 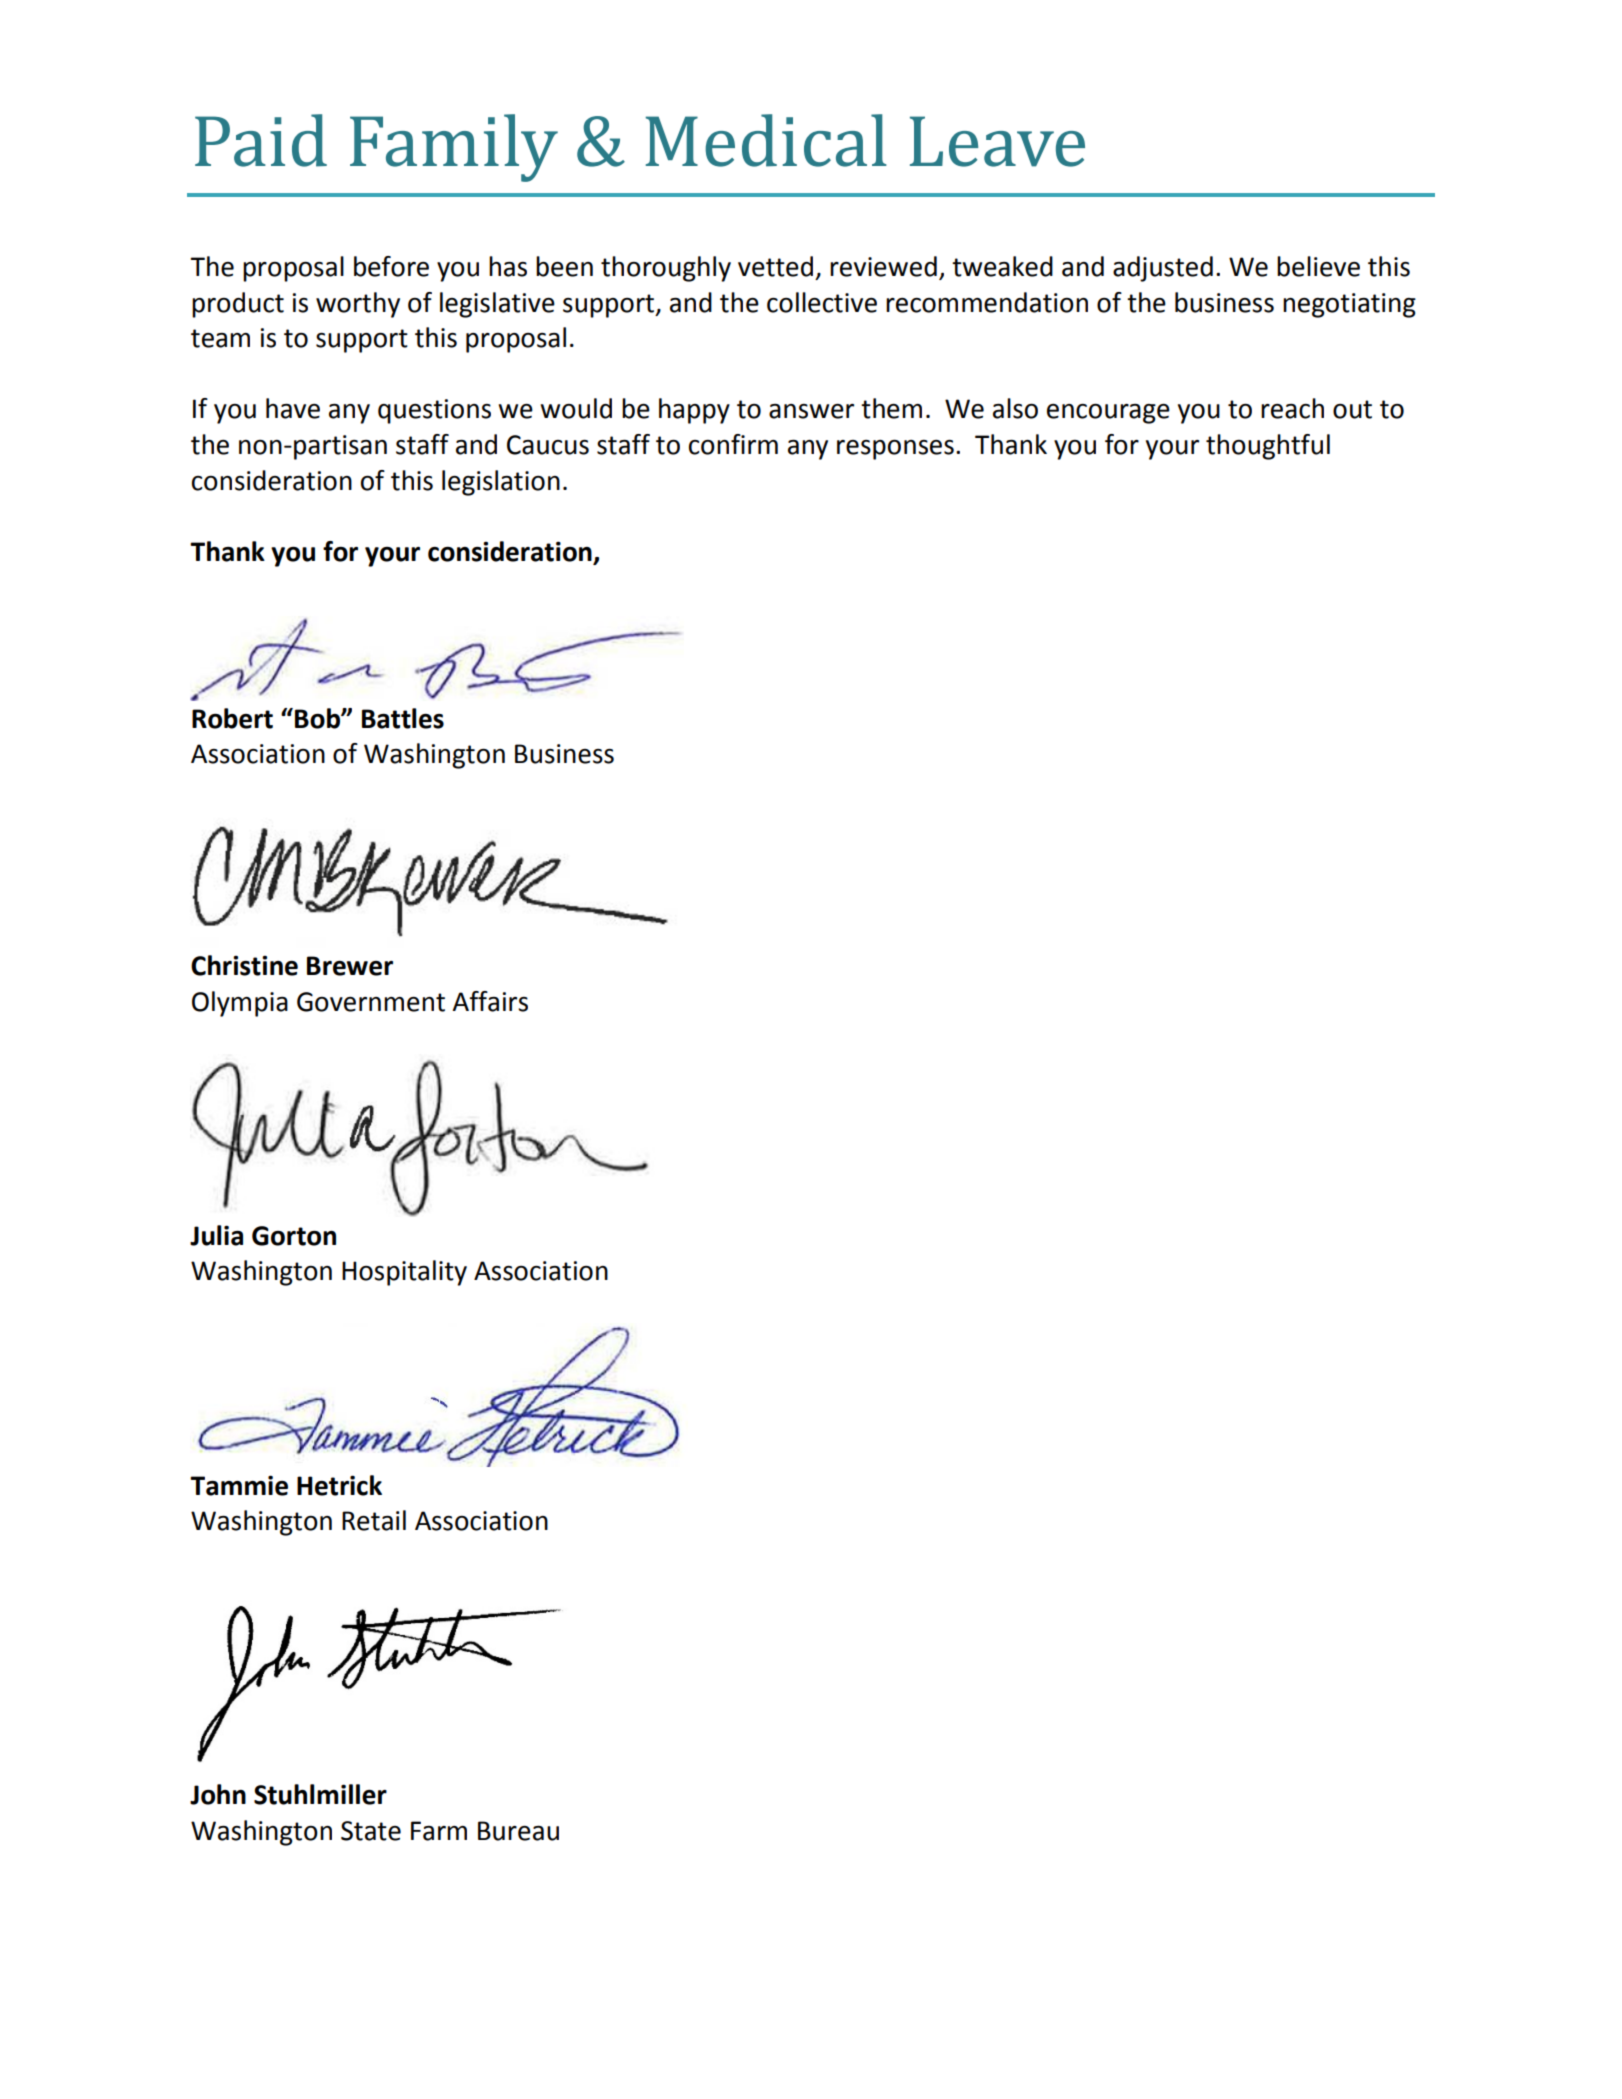 I want to click on confirm, so click(x=733, y=444).
